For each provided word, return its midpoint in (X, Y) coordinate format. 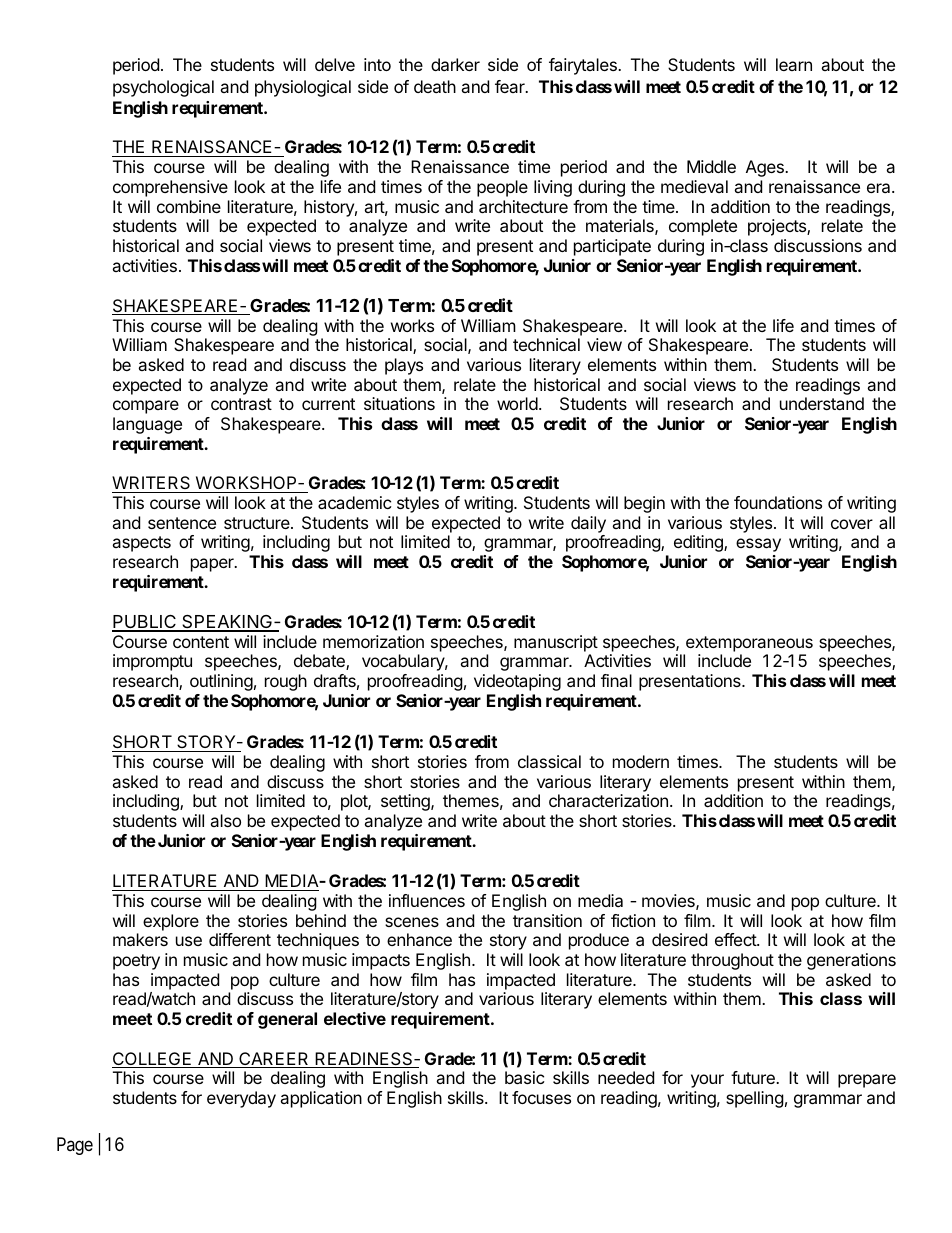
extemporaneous (749, 644)
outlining (221, 682)
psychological (163, 88)
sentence (182, 523)
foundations (778, 502)
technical (546, 344)
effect (736, 939)
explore (171, 922)
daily (588, 524)
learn (794, 64)
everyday (241, 1099)
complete (703, 227)
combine (189, 206)
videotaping (517, 682)
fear (511, 86)
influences (427, 900)
